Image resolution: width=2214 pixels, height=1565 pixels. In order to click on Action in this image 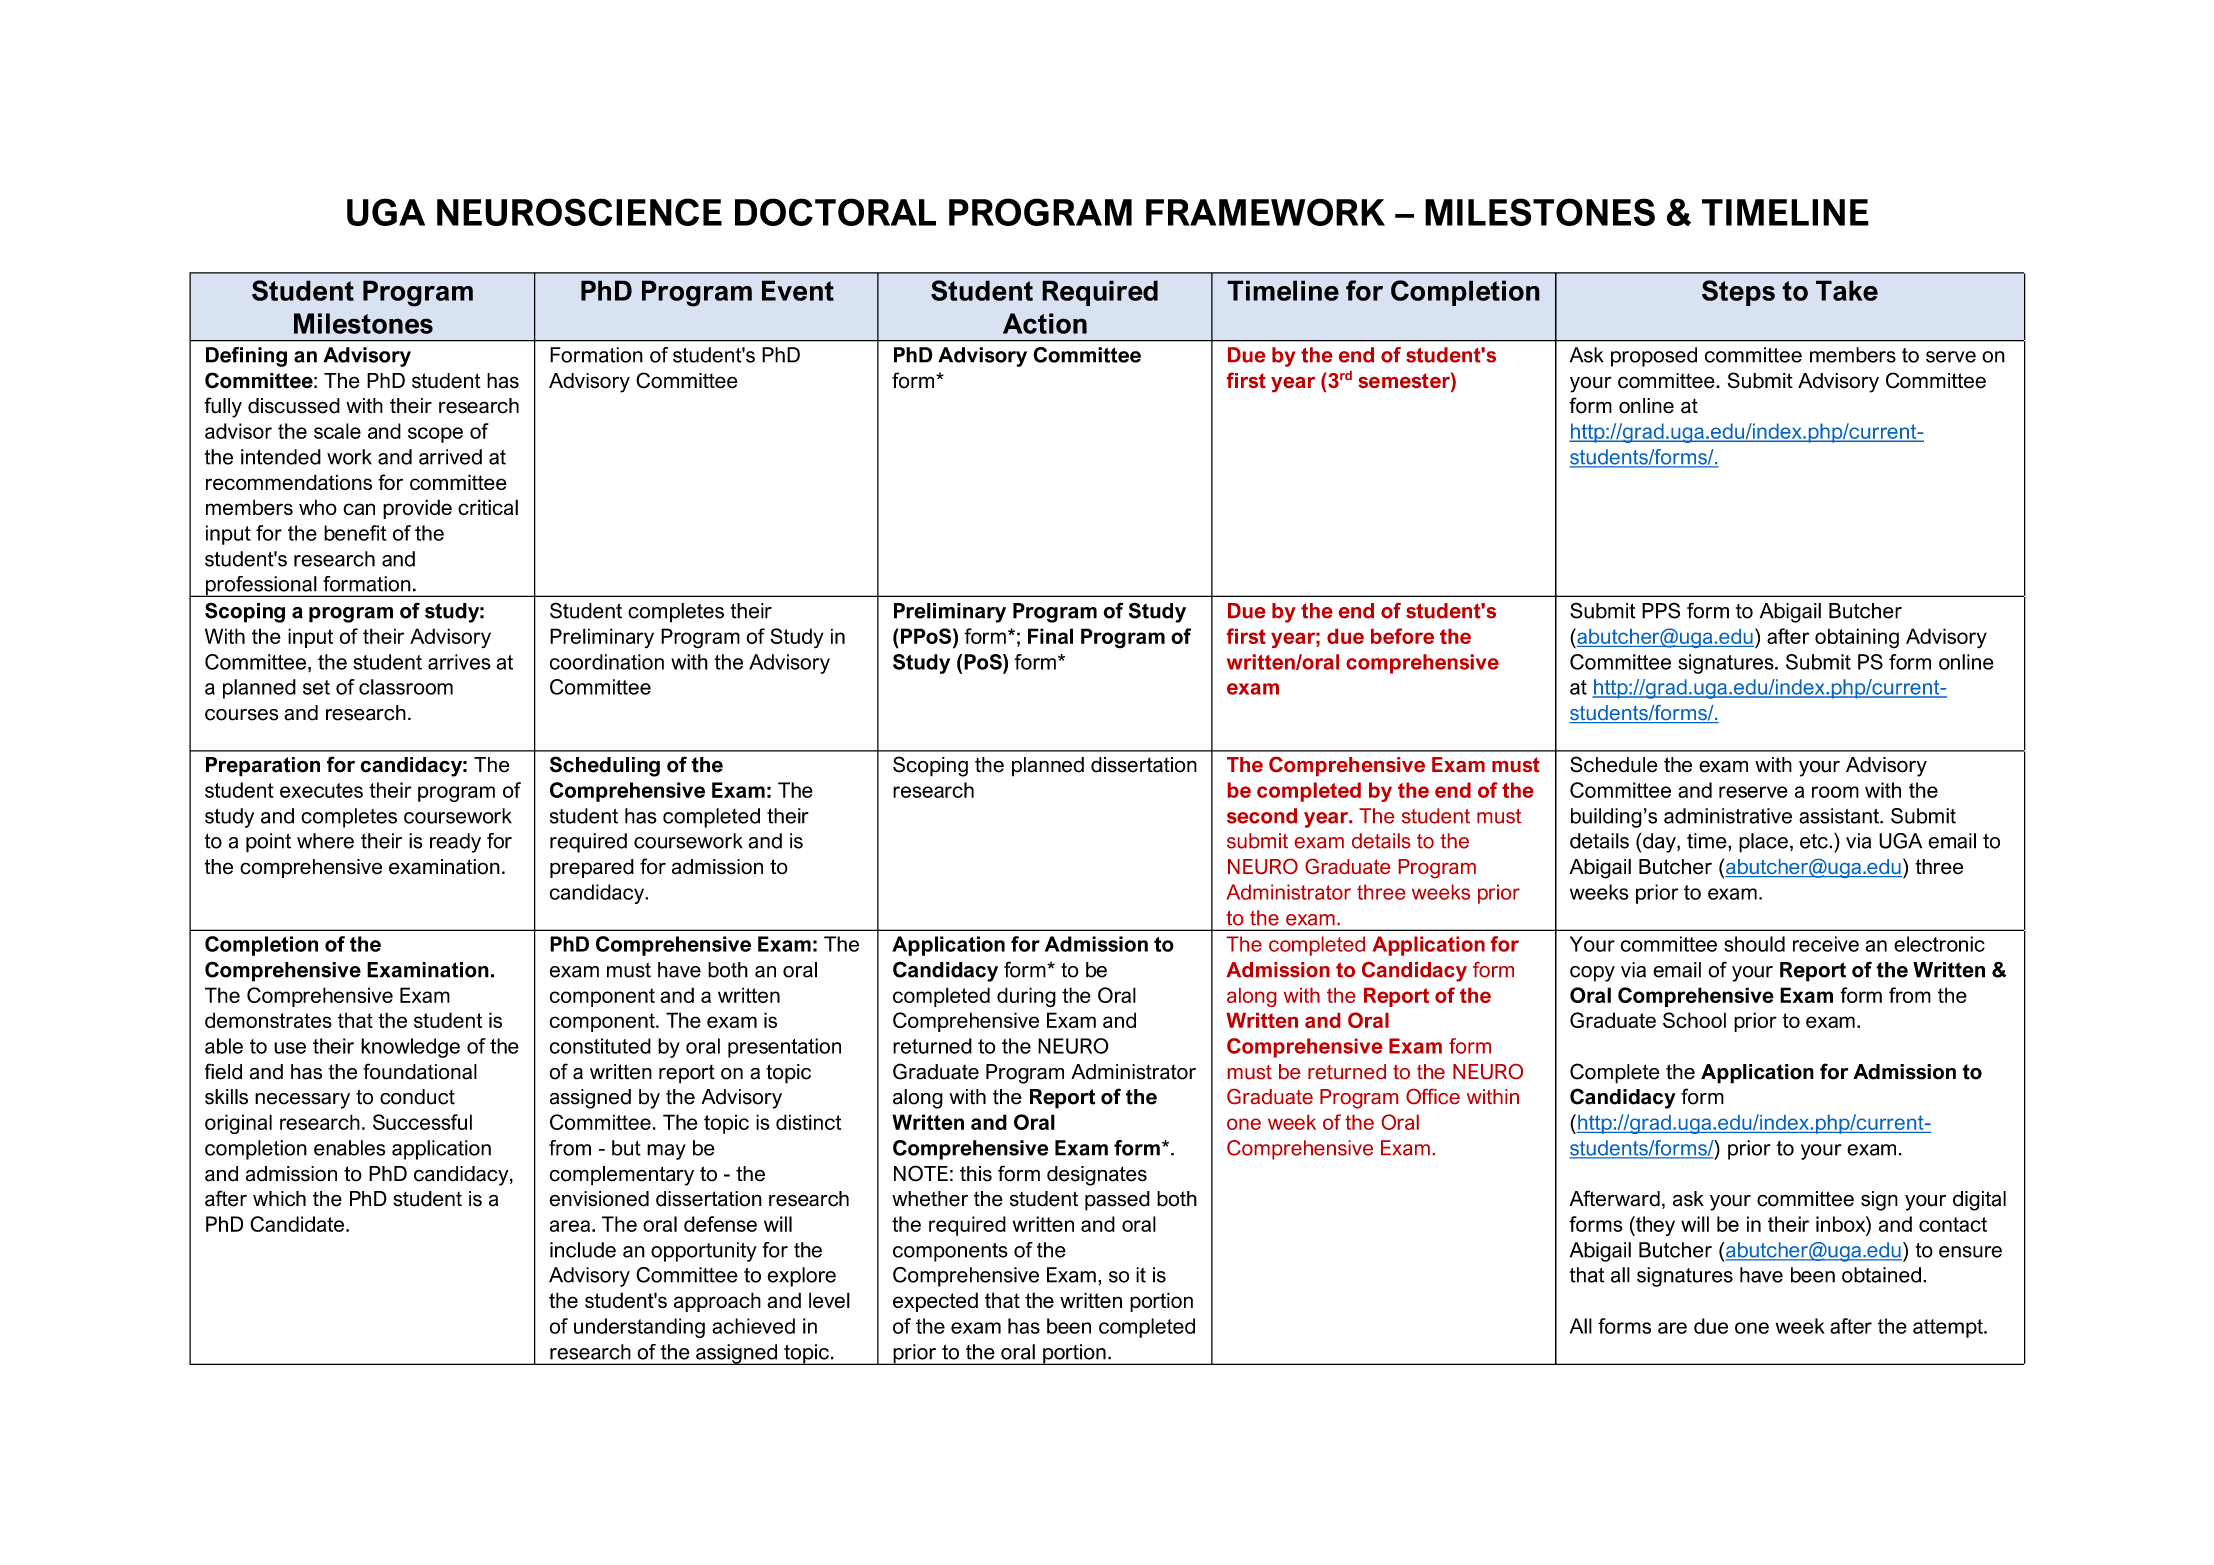, I will do `click(1045, 323)`.
